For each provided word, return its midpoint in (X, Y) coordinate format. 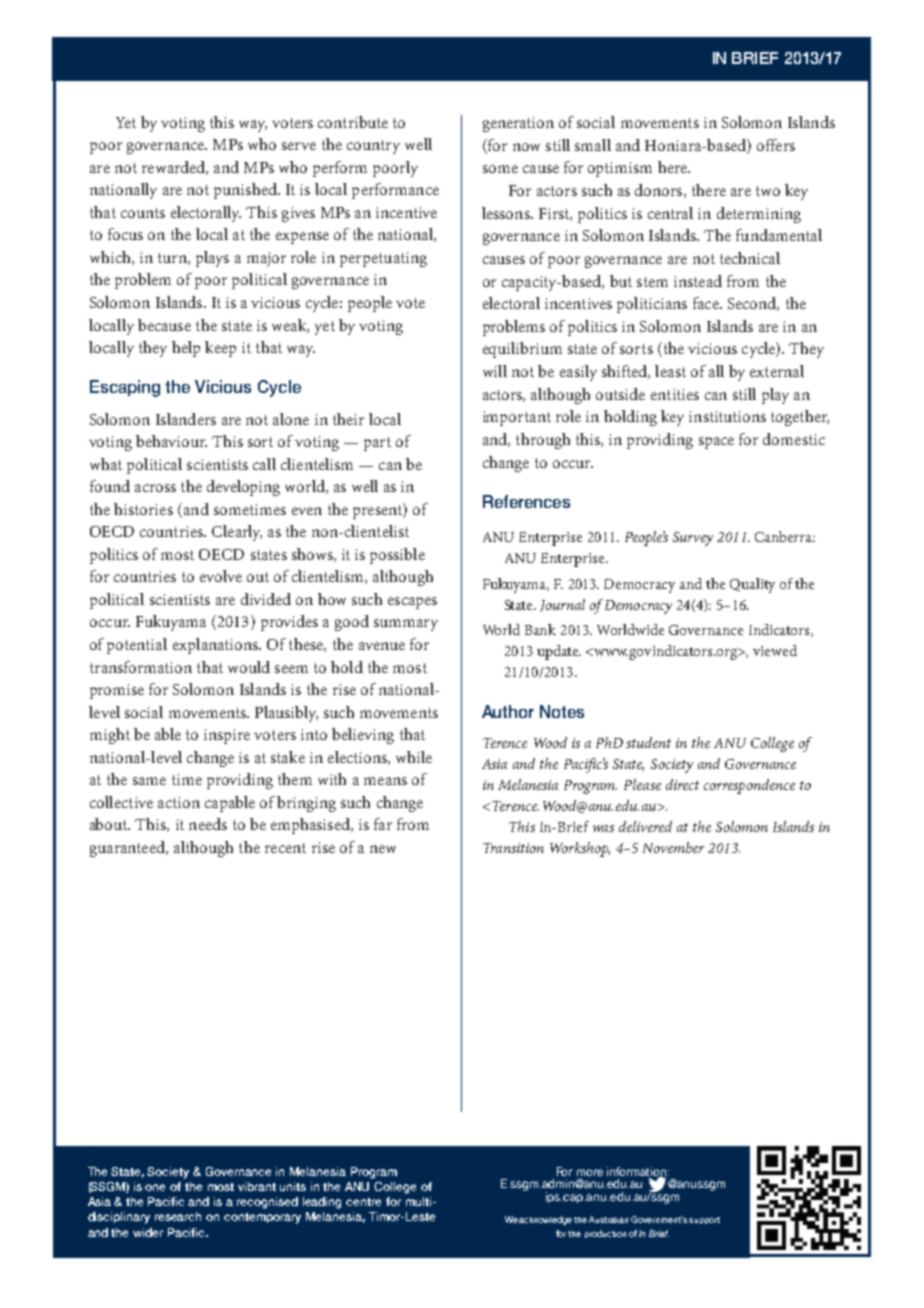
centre (363, 1202)
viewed (775, 650)
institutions (727, 416)
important (517, 418)
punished (246, 191)
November (673, 847)
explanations (216, 646)
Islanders (186, 419)
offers (776, 145)
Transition (513, 848)
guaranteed (128, 849)
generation (518, 124)
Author (508, 711)
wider (148, 1232)
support (704, 1220)
